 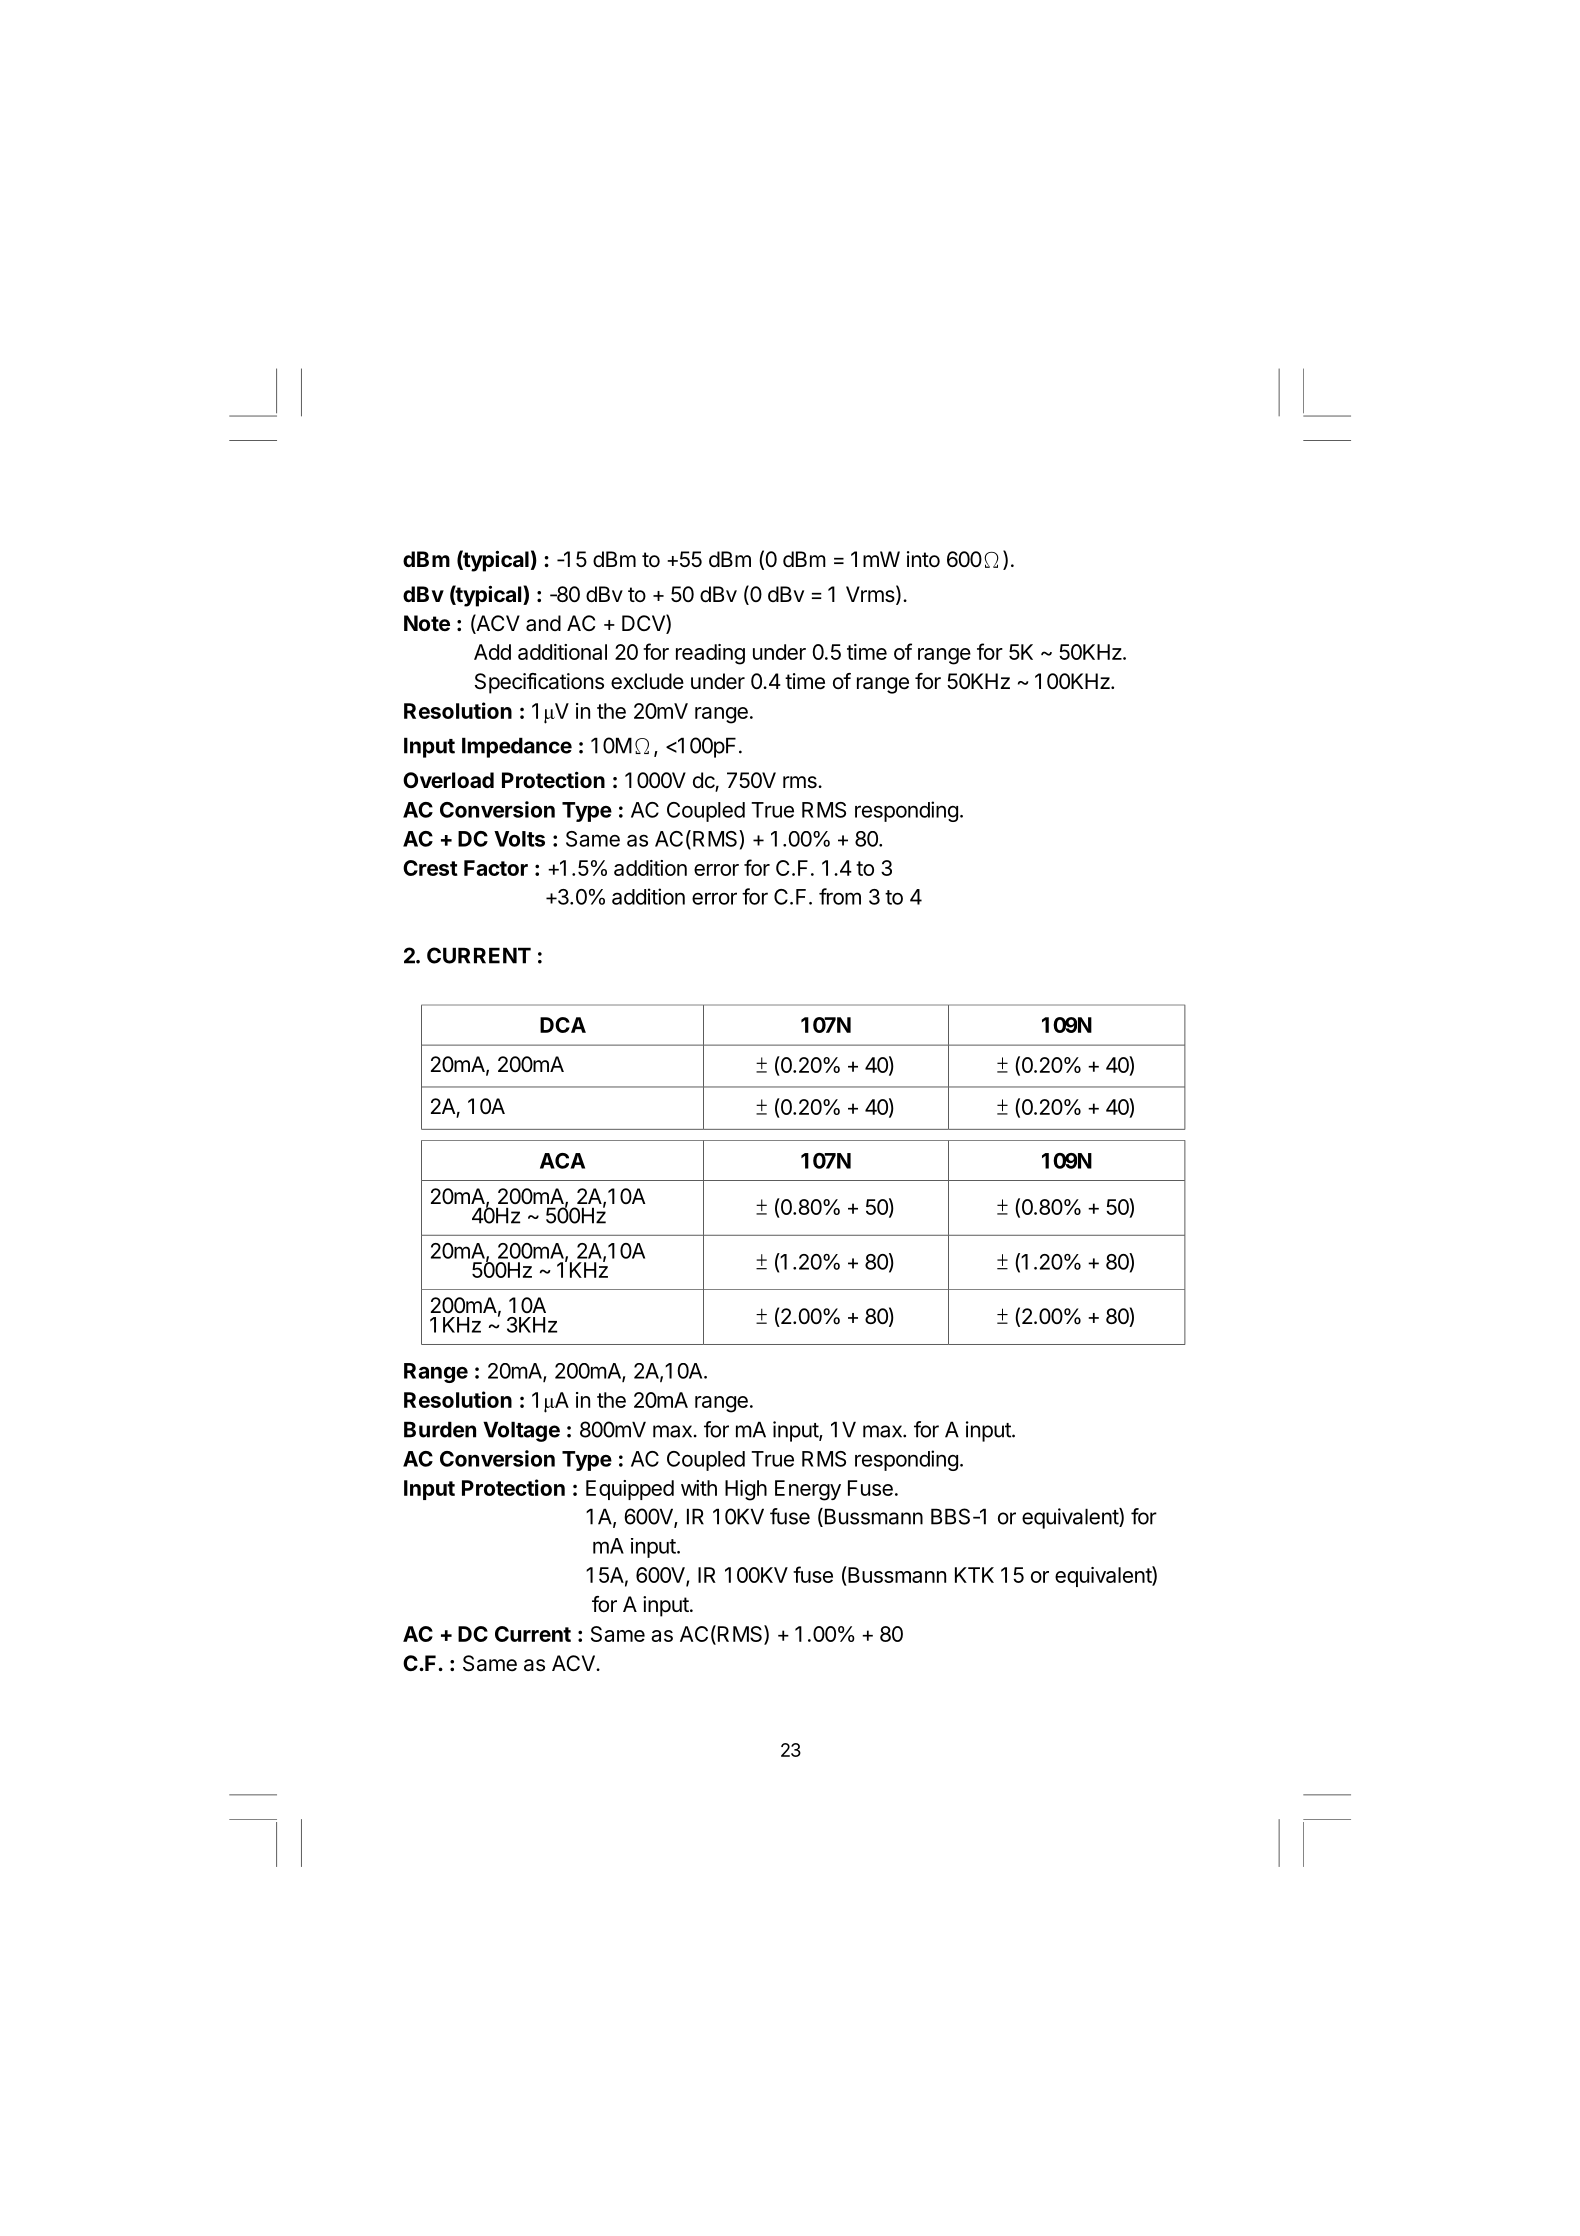 What do you see at coordinates (644, 624) in the screenshot?
I see `DCV` at bounding box center [644, 624].
